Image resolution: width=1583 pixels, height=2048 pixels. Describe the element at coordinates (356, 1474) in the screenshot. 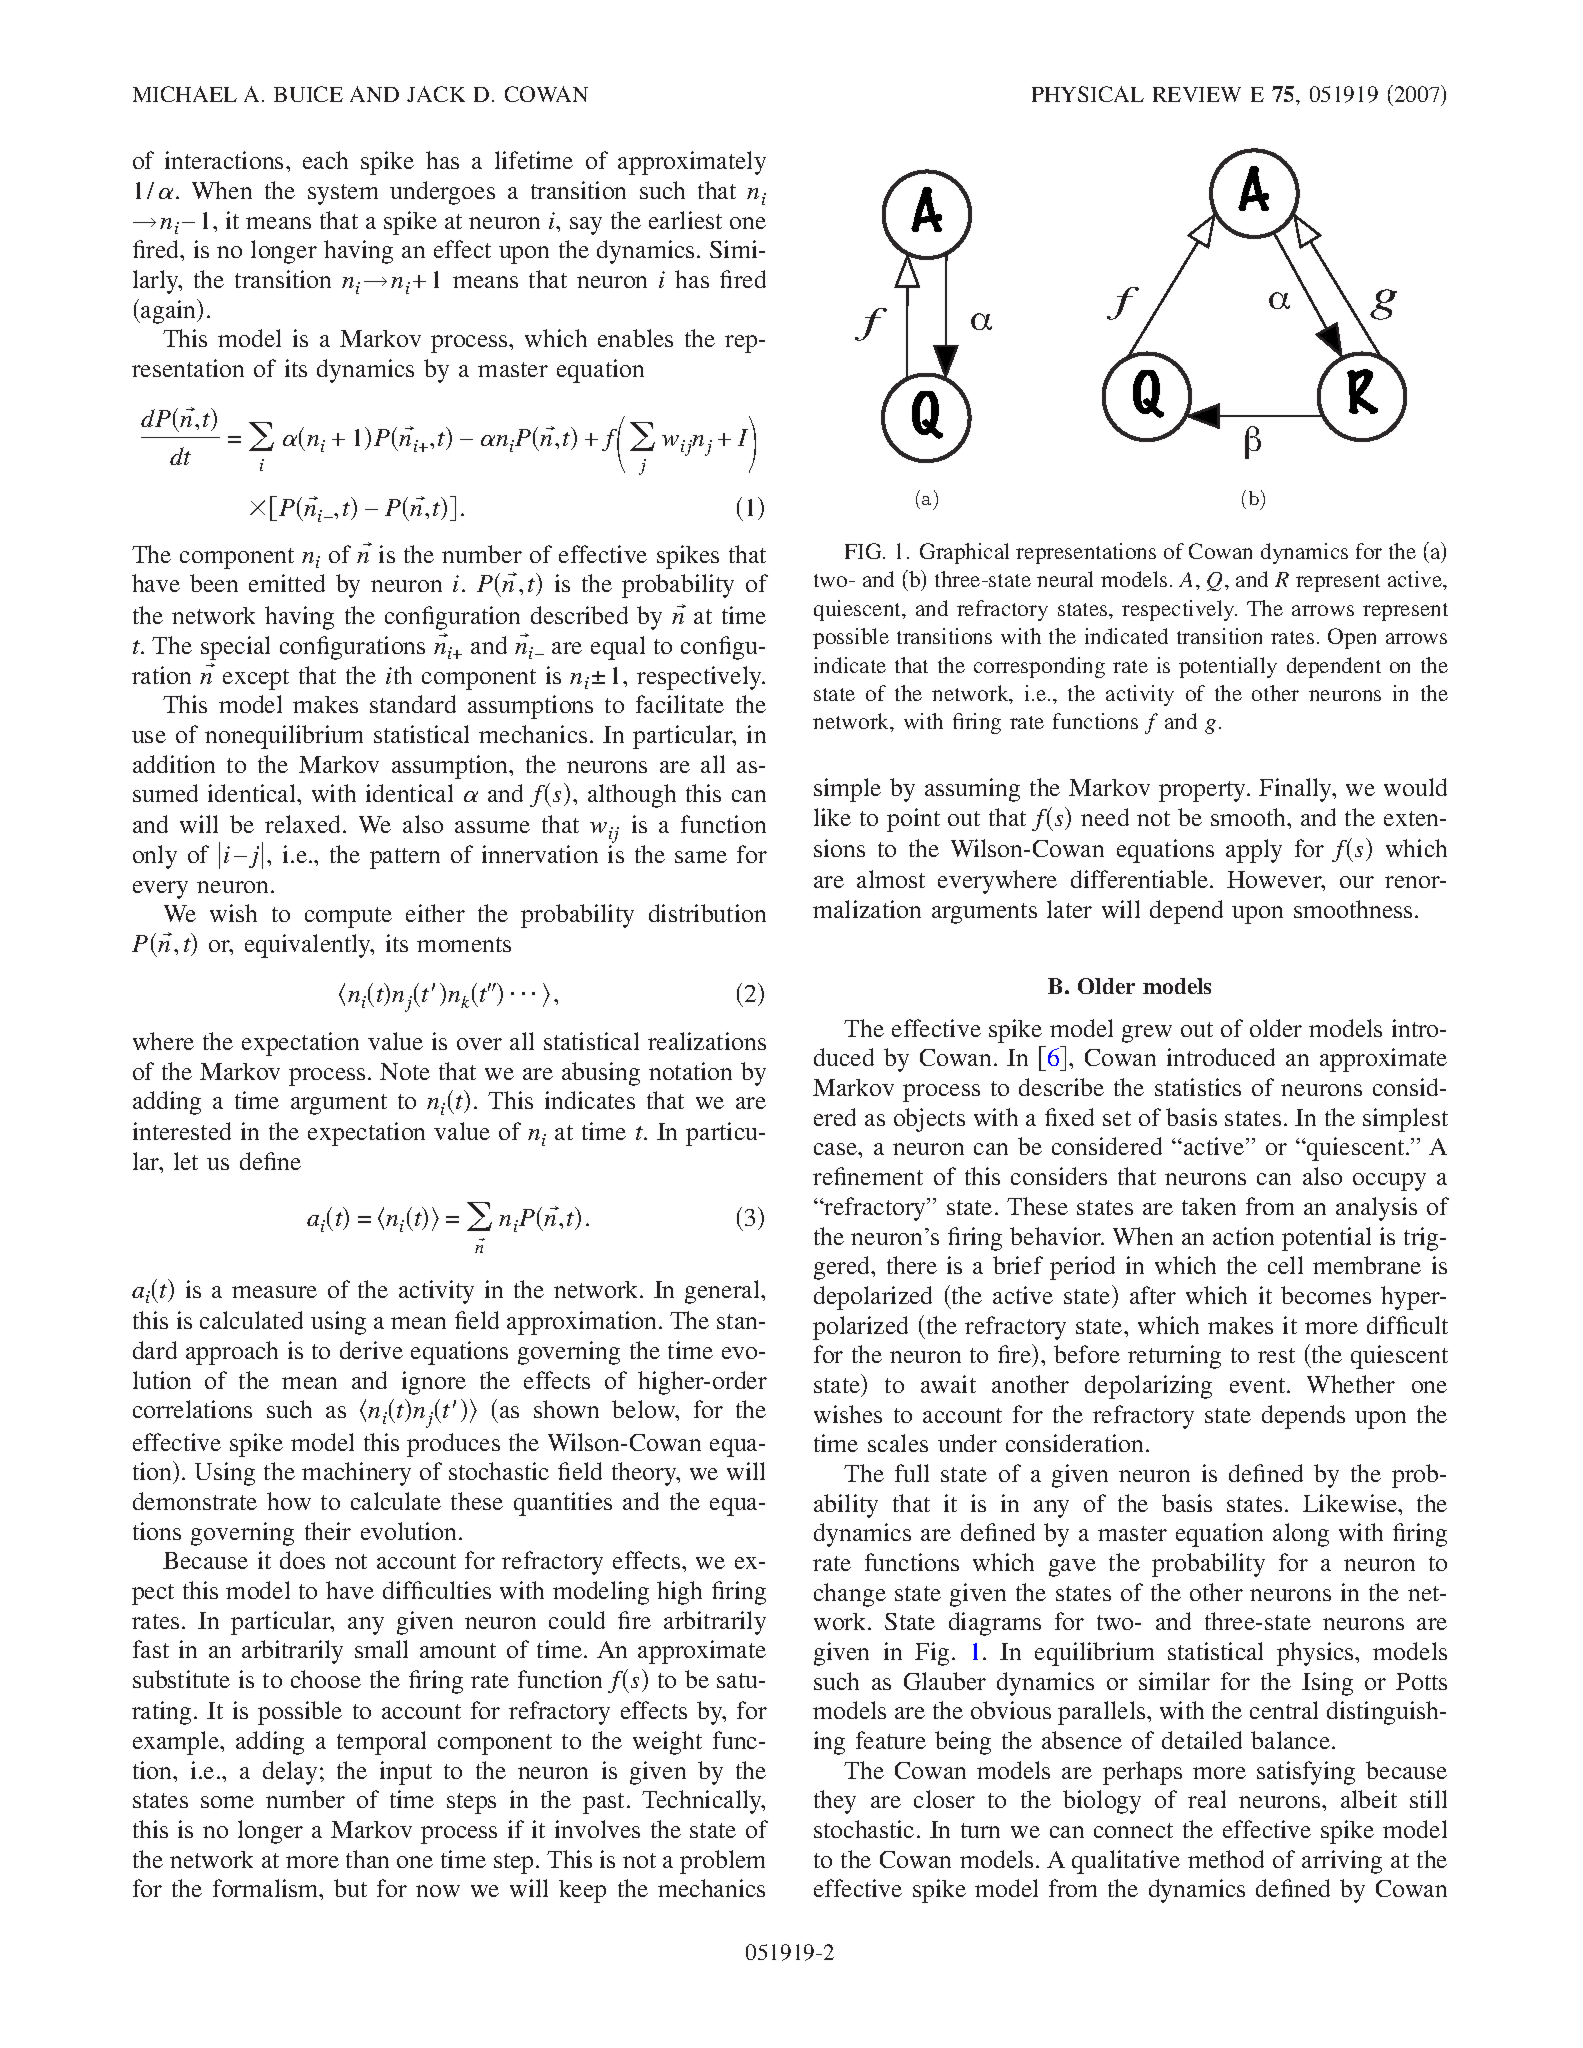

I see `machinery` at that location.
